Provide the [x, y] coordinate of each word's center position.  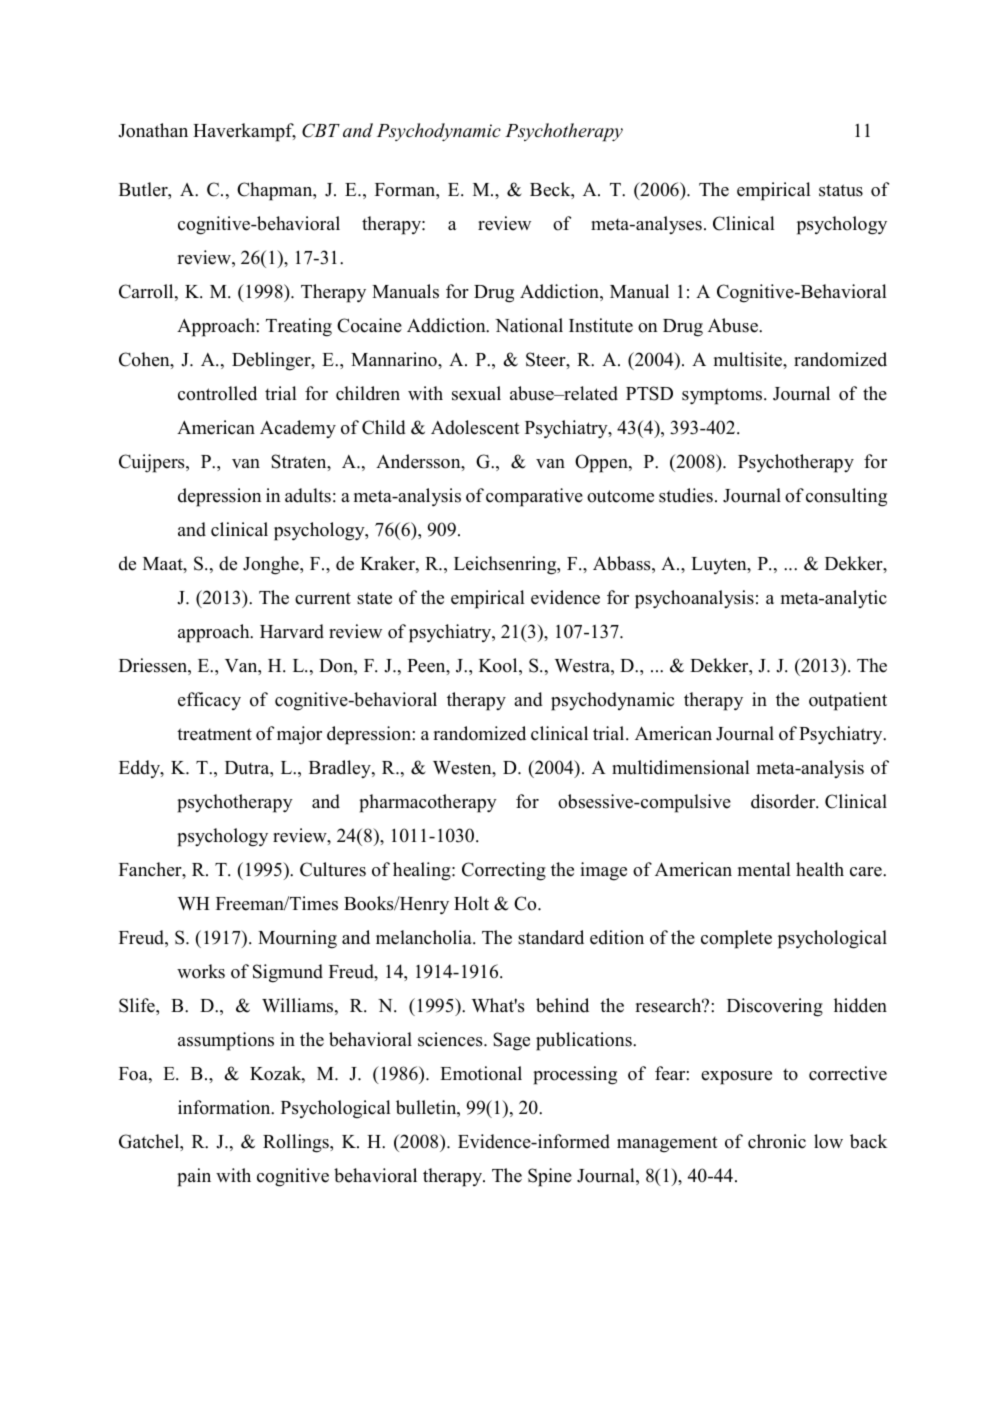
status [841, 190]
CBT [321, 130]
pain [194, 1177]
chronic [777, 1141]
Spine [550, 1177]
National [529, 325]
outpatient [848, 701]
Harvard [292, 631]
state [374, 598]
